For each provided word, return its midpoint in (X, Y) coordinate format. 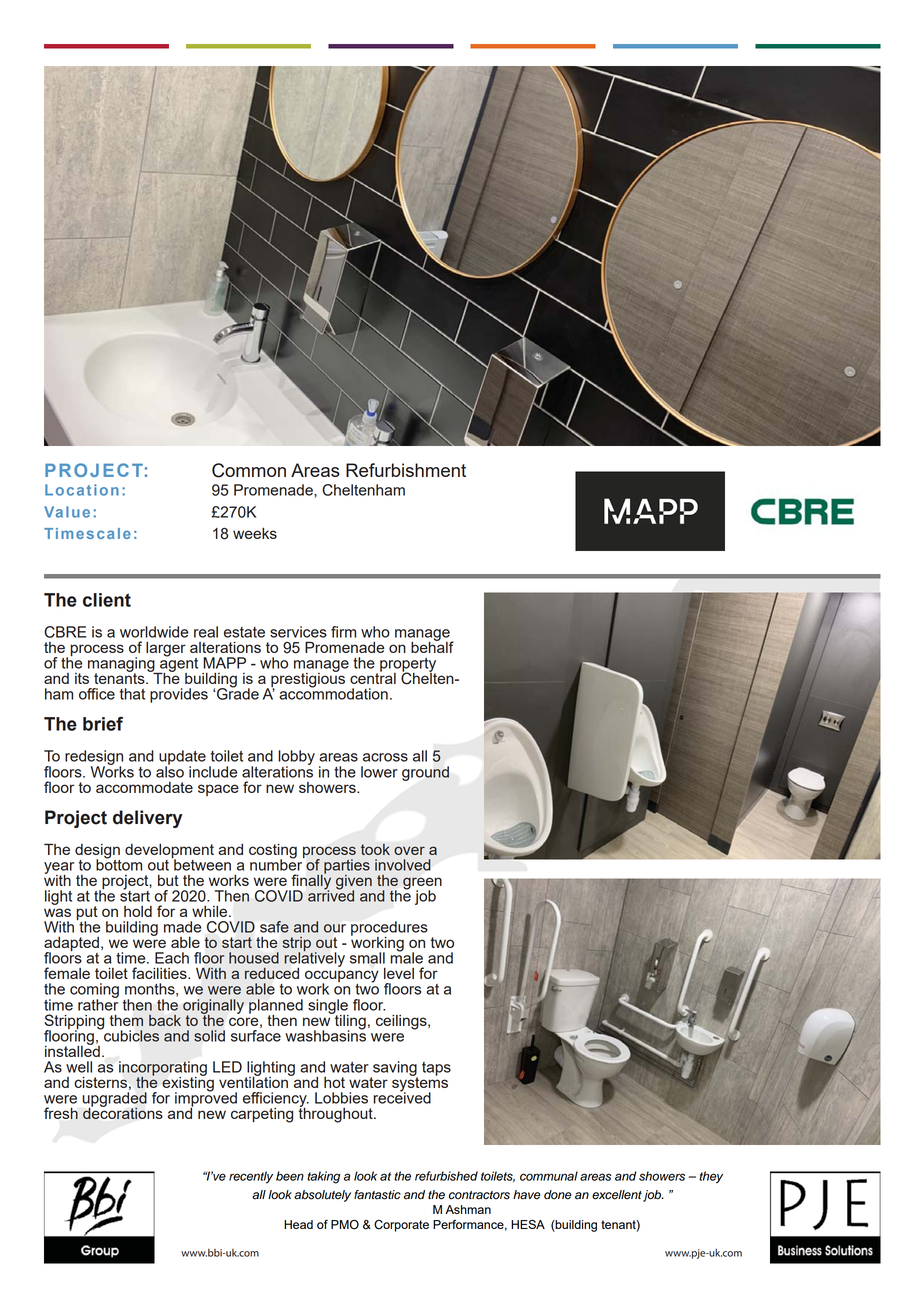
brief (103, 724)
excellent (617, 1195)
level (399, 973)
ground (425, 773)
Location (82, 490)
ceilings (402, 1022)
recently (251, 1177)
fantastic (377, 1195)
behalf (432, 646)
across (385, 757)
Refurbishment (406, 470)
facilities (160, 973)
